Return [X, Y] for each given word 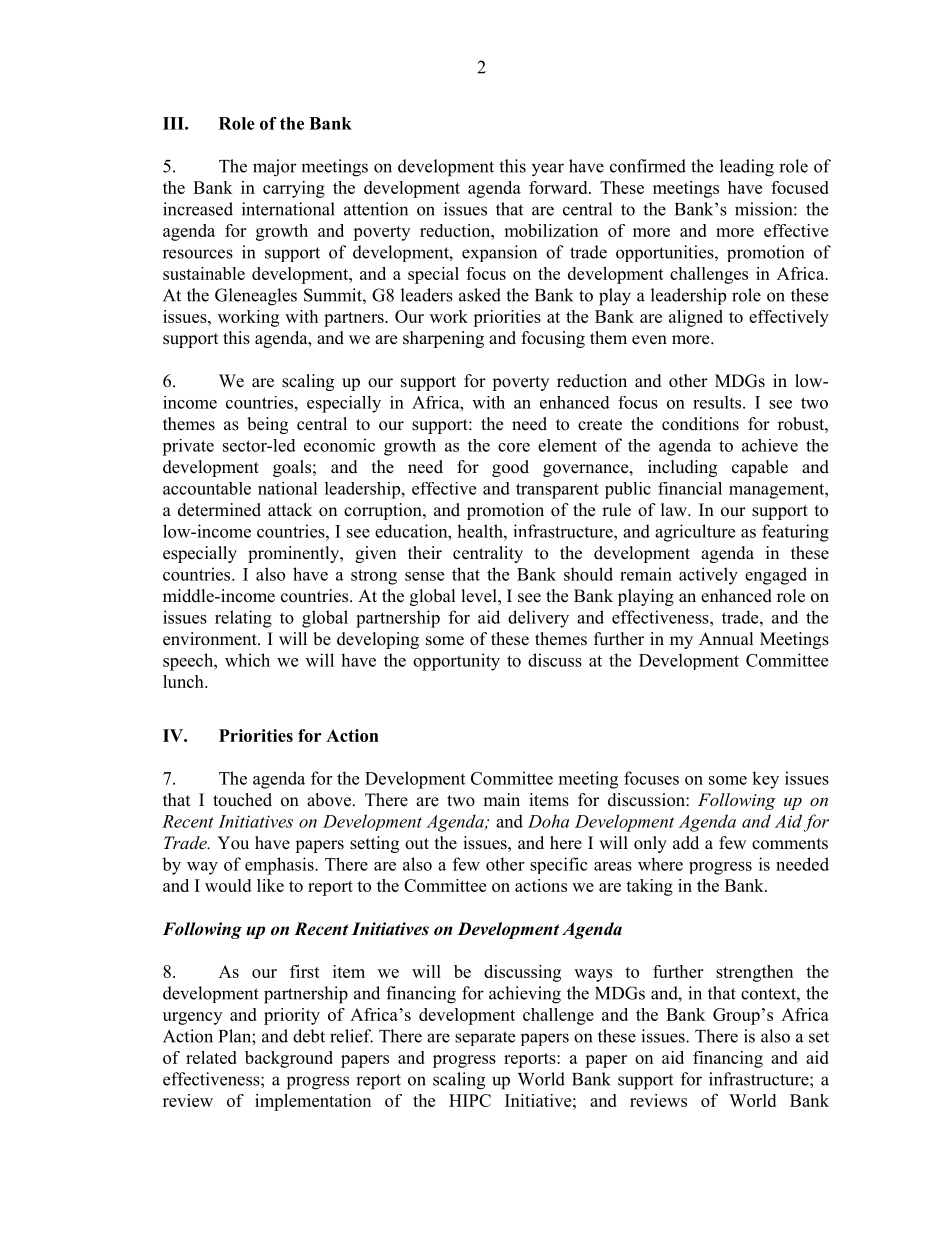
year [548, 170]
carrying [294, 189]
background [289, 1059]
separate [485, 1038]
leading [747, 168]
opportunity [456, 662]
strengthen [754, 973]
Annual [726, 639]
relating [243, 619]
